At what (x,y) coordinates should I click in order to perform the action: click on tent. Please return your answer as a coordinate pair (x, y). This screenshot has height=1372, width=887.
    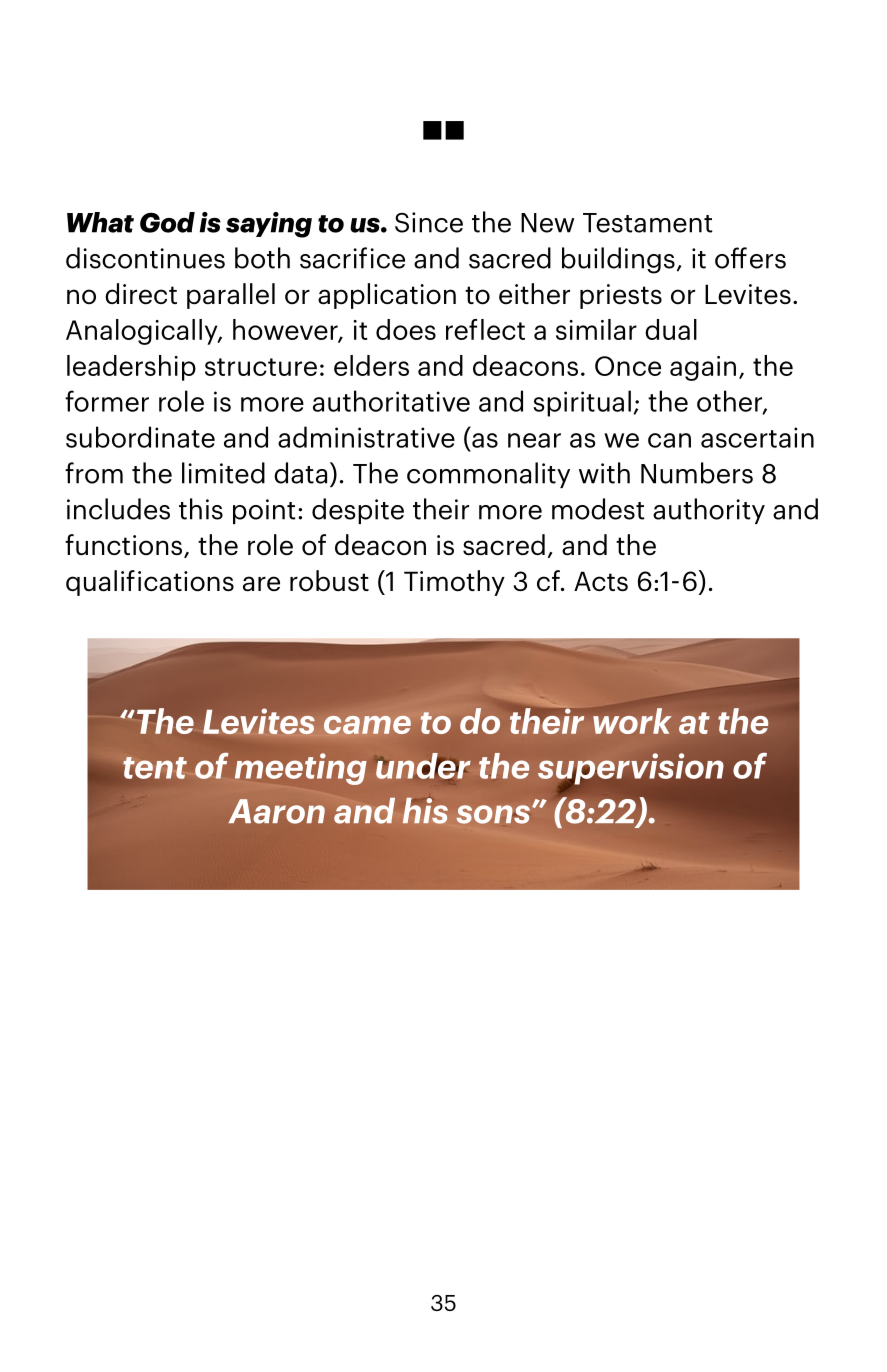
    Looking at the image, I should click on (155, 768).
